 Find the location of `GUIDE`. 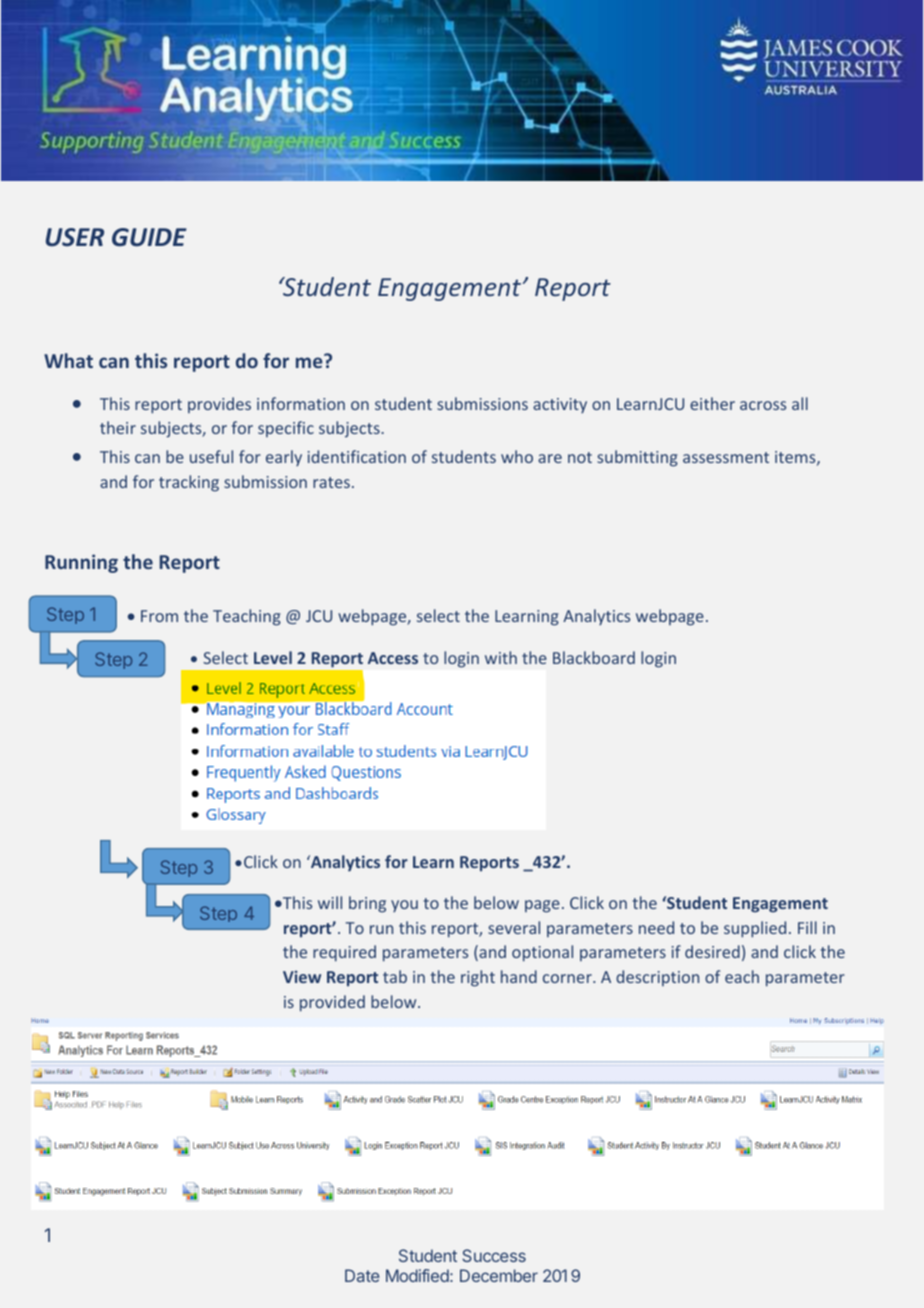

GUIDE is located at coordinates (149, 237).
